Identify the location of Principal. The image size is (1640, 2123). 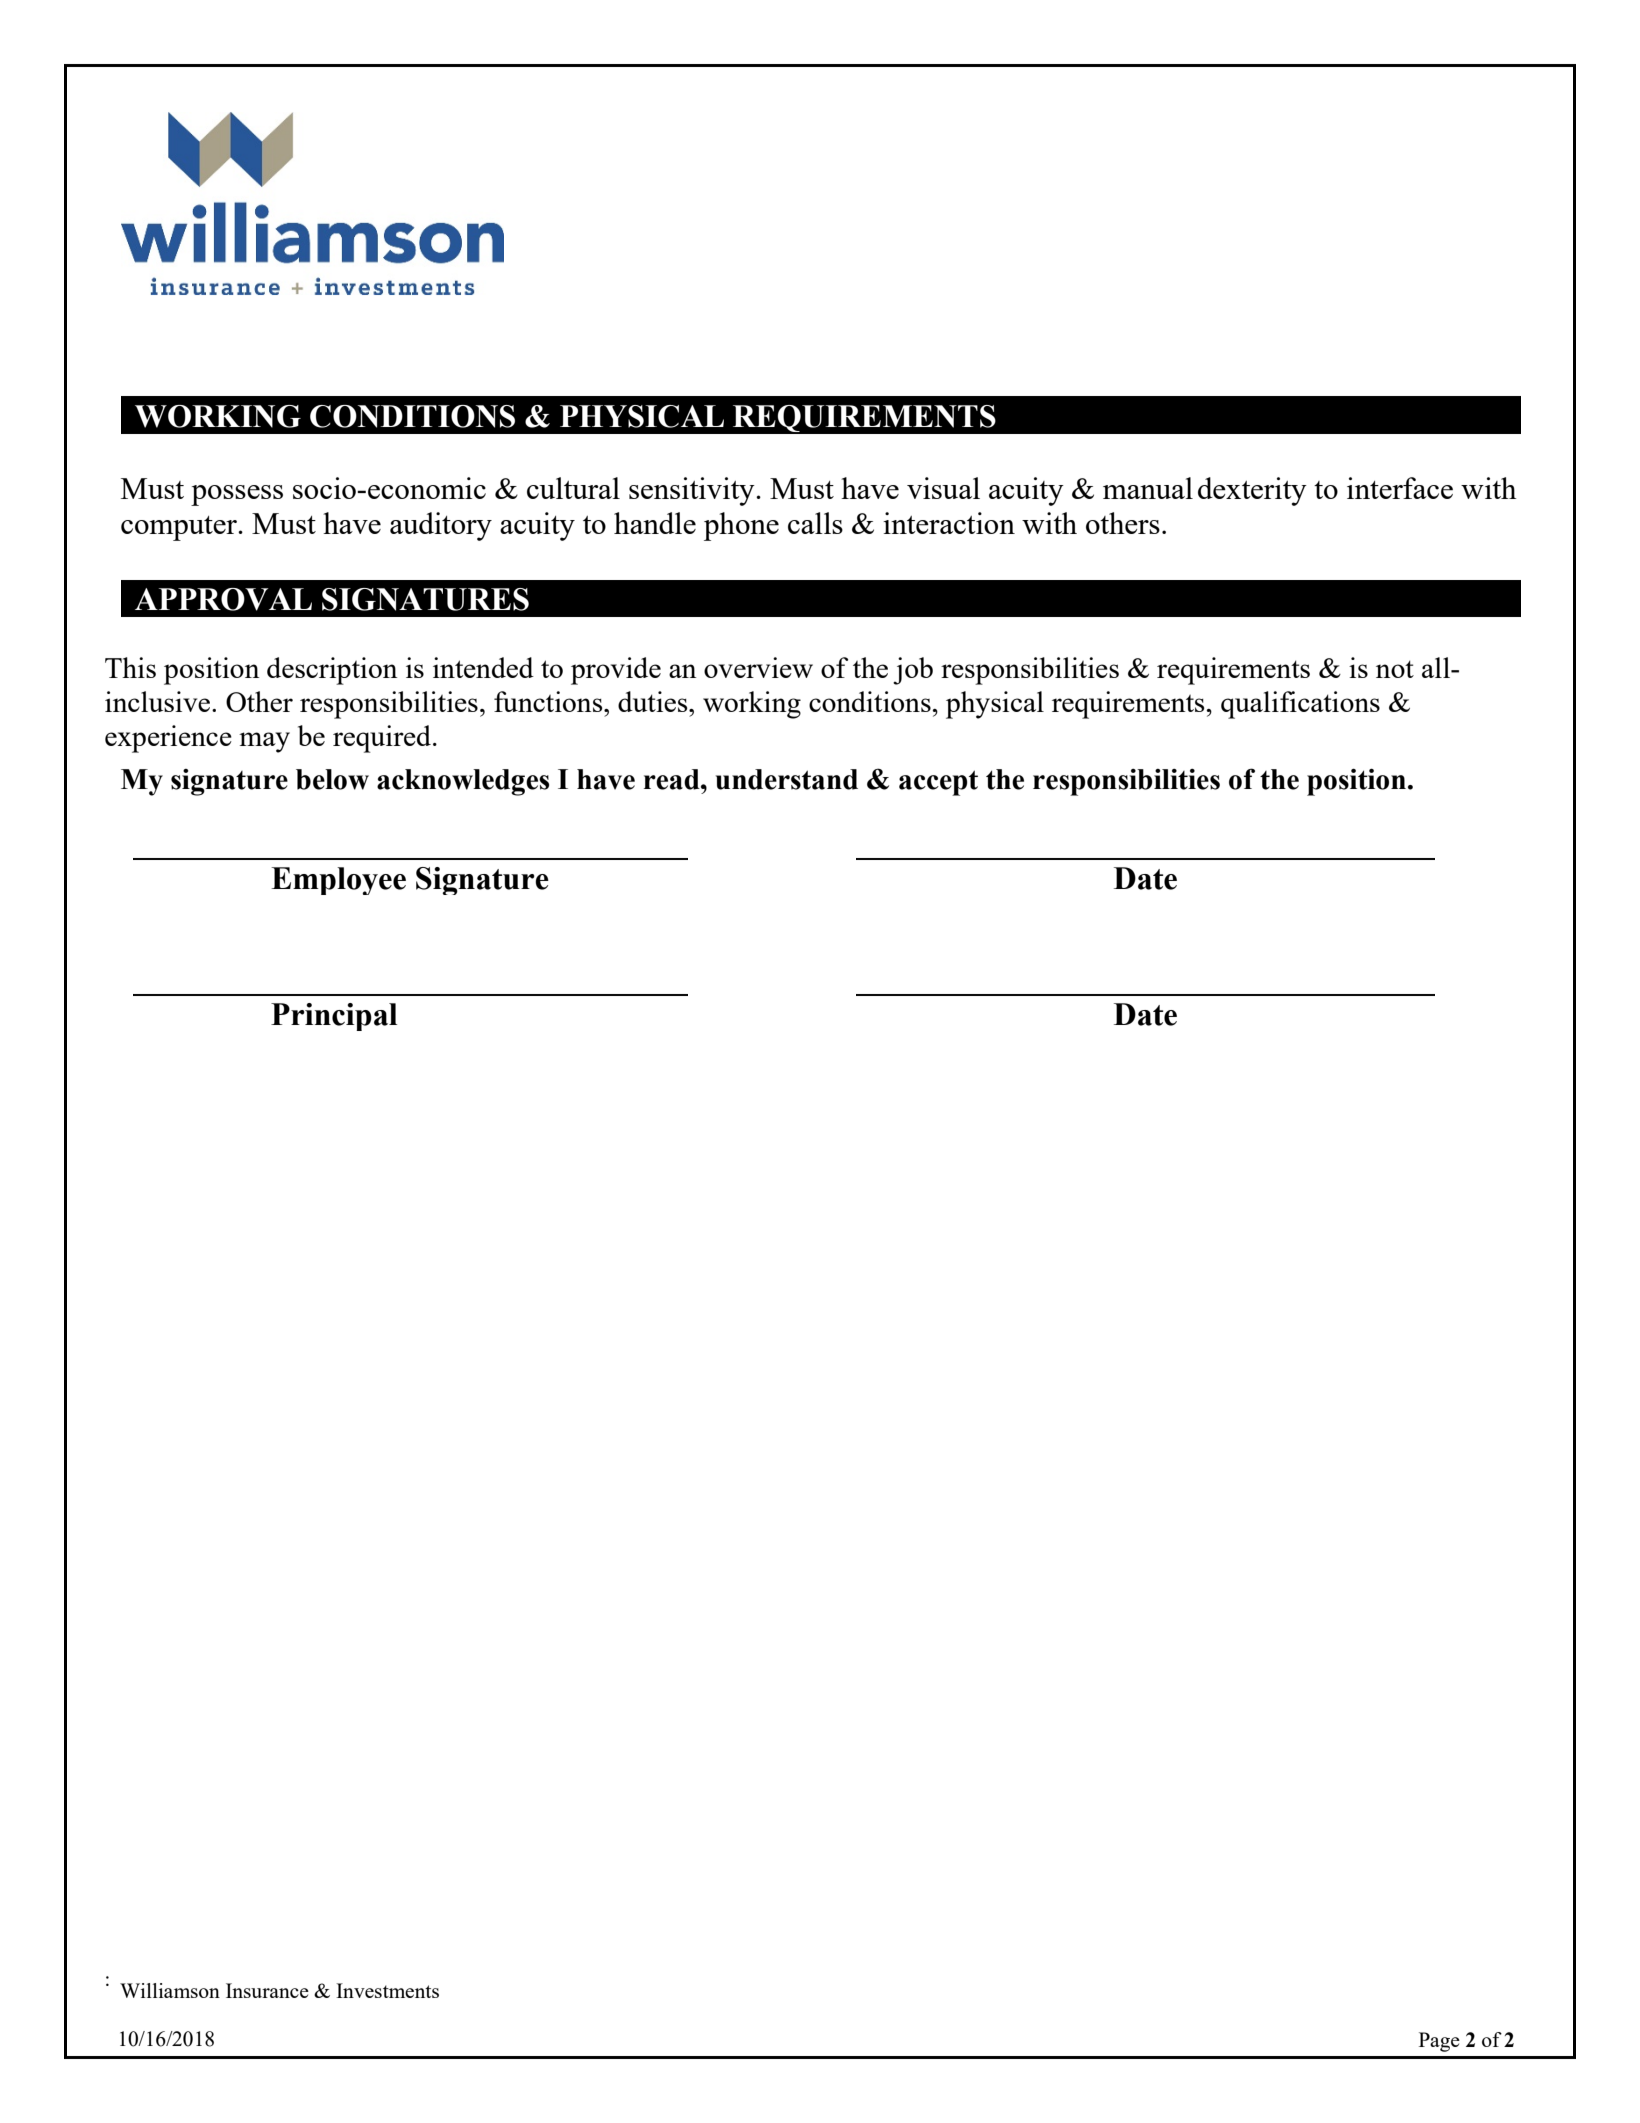
(334, 1017).
